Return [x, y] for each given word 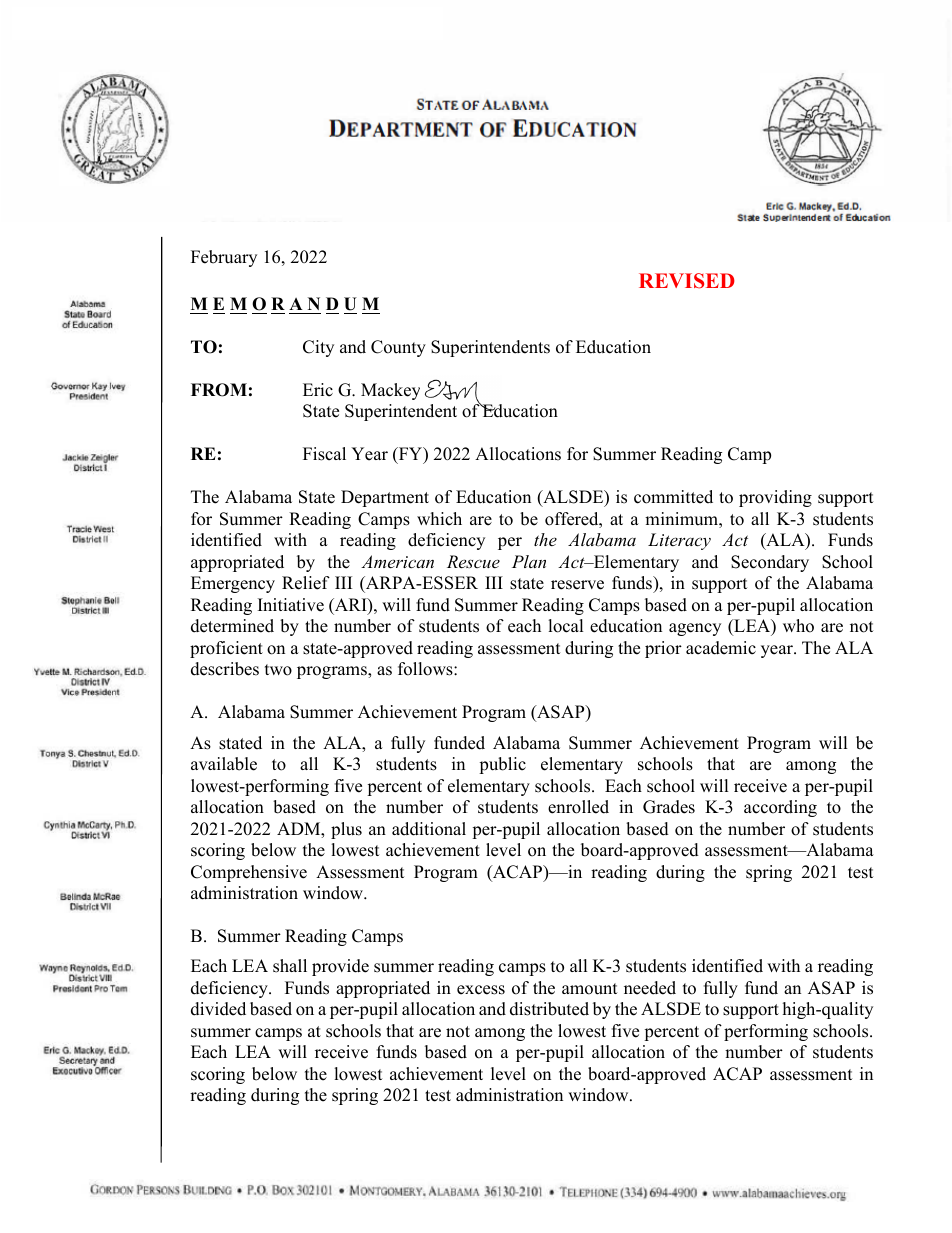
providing [775, 498]
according [780, 808]
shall [290, 966]
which [439, 519]
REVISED [687, 281]
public [502, 765]
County [398, 348]
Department [385, 498]
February [224, 258]
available [224, 764]
